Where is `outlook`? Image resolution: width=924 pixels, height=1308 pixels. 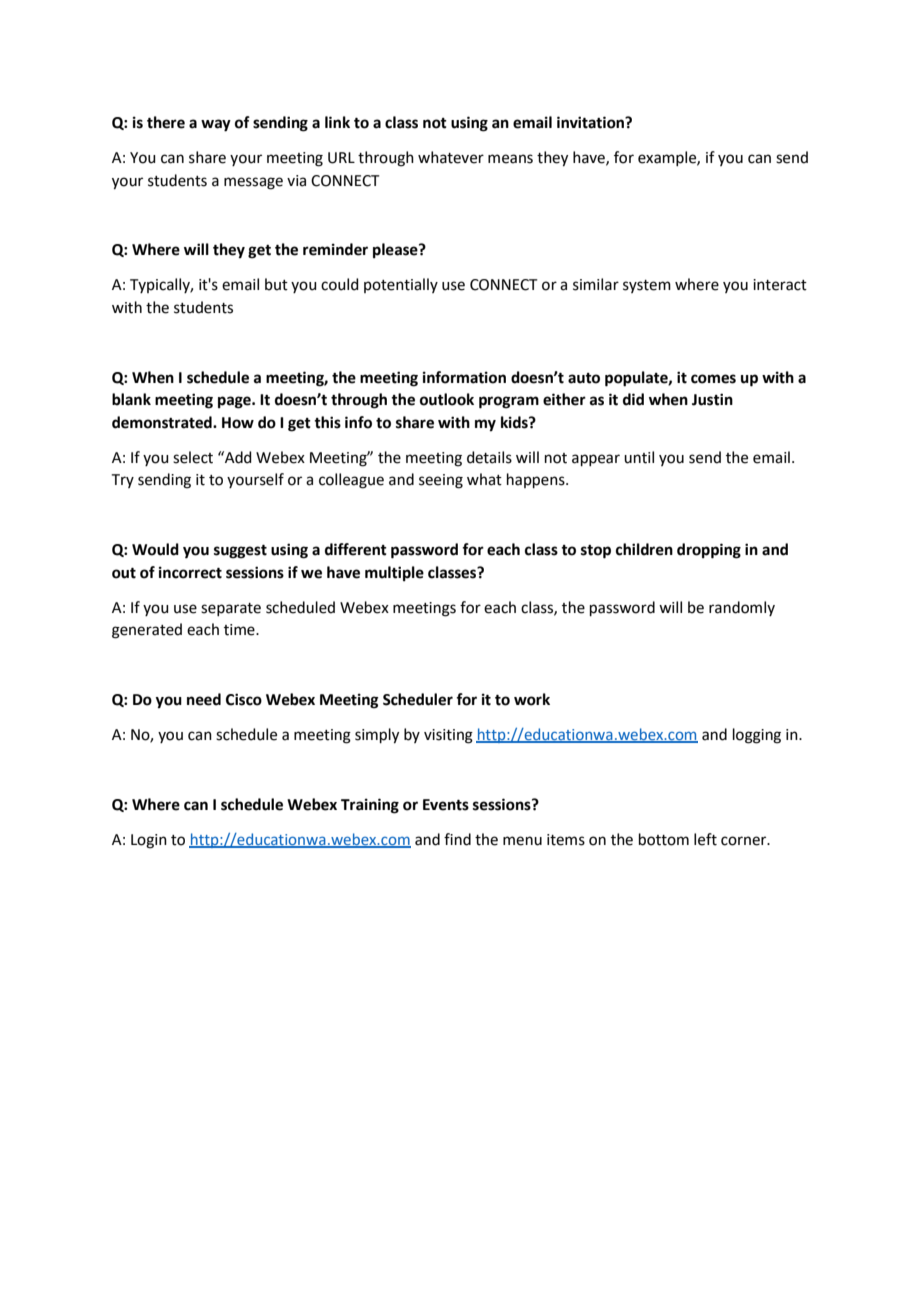
outlook is located at coordinates (447, 399).
